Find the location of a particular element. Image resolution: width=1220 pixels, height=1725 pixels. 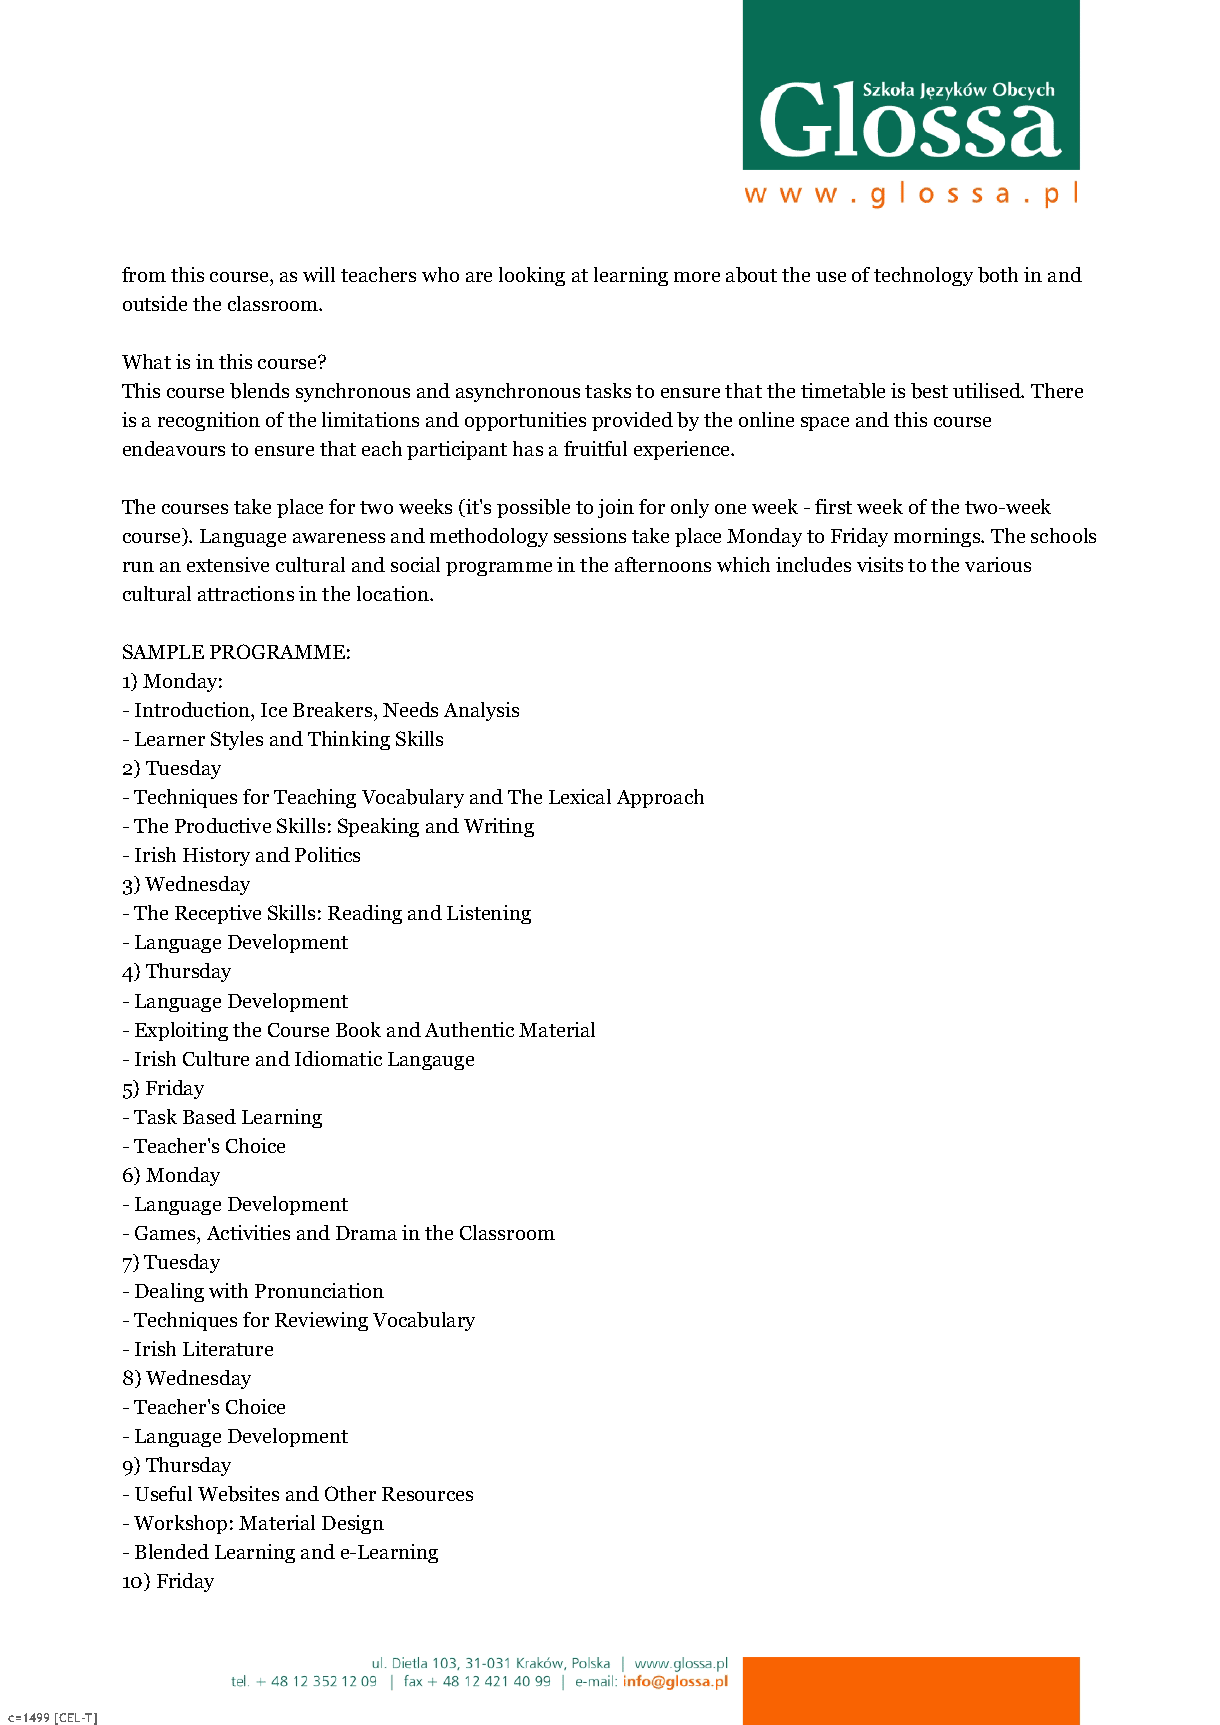

Authentic is located at coordinates (469, 1029).
